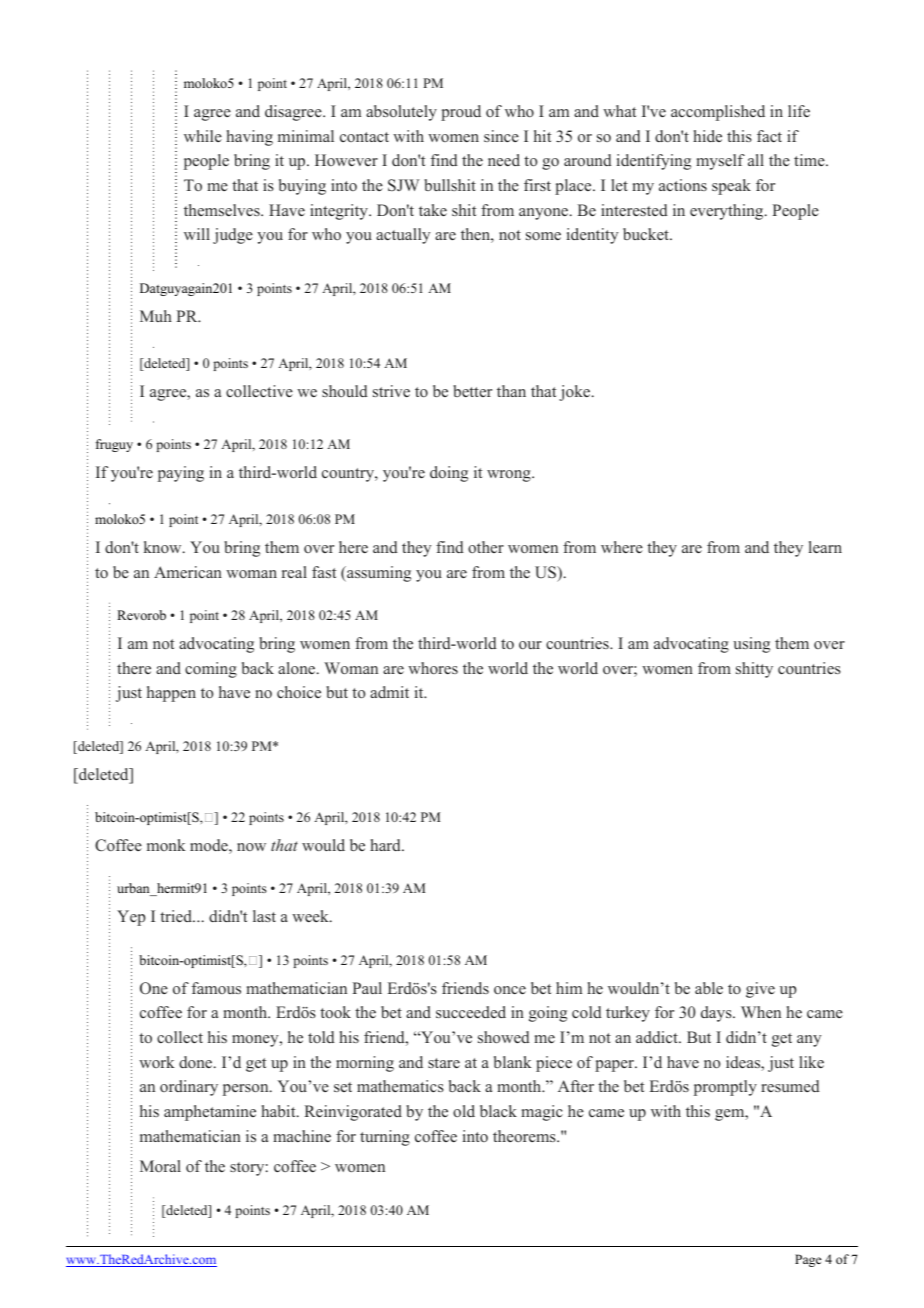 The height and width of the screenshot is (1308, 924). I want to click on hard, so click(386, 845).
